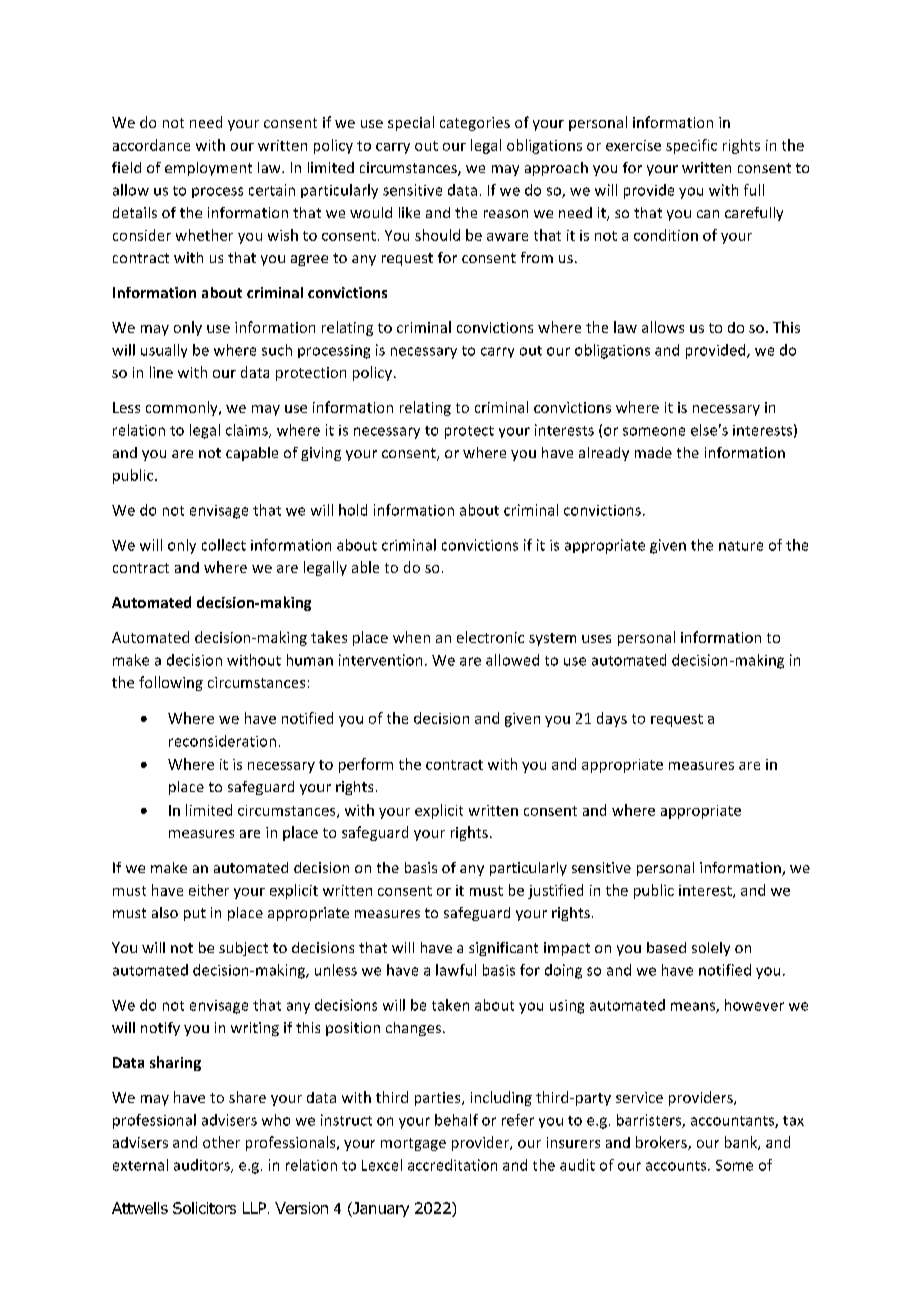  Describe the element at coordinates (691, 146) in the image. I see `specific` at that location.
